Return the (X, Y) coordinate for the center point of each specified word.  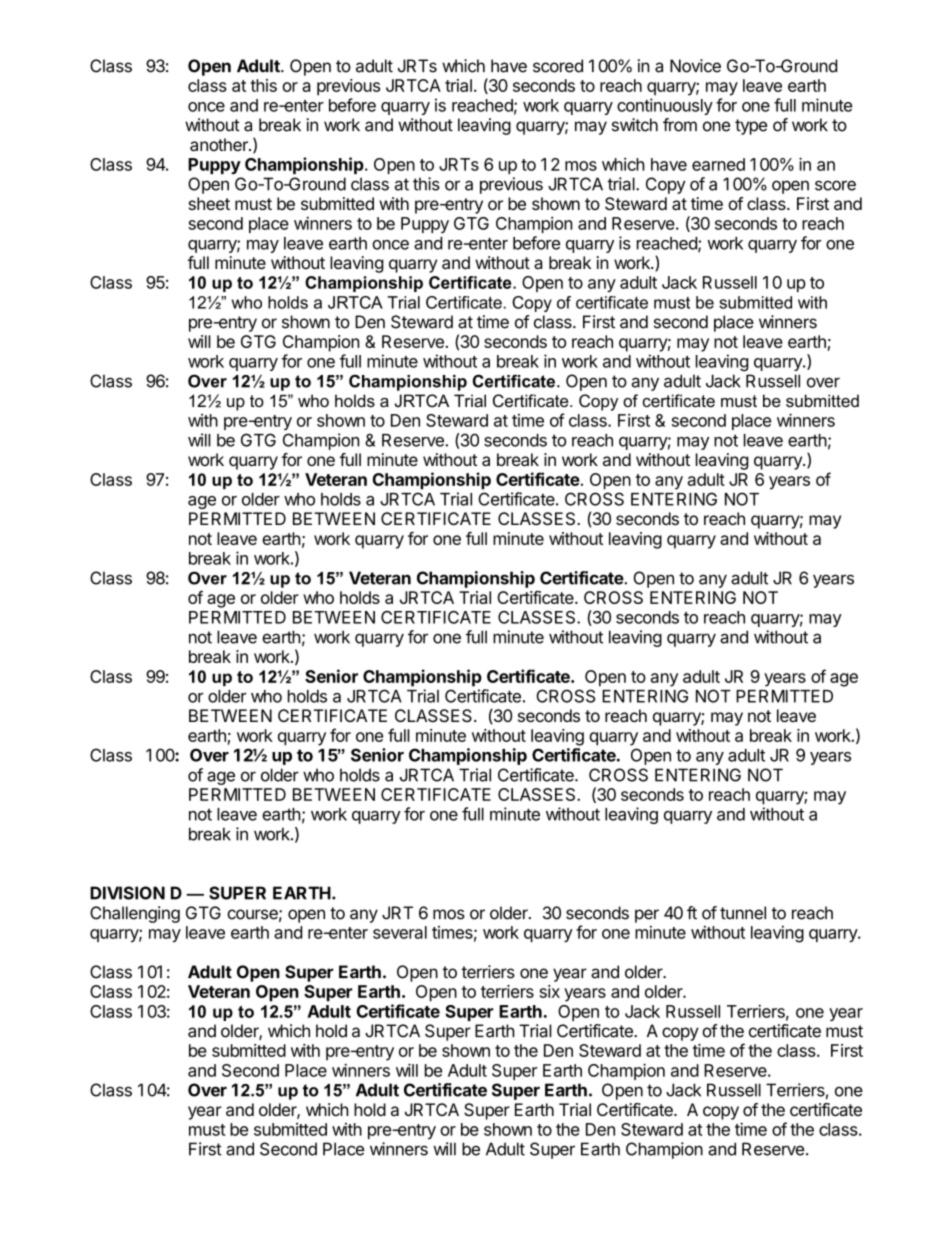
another (220, 144)
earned (718, 164)
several (400, 932)
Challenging (135, 914)
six (549, 991)
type (751, 127)
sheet (209, 203)
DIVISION (127, 893)
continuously (665, 106)
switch (635, 125)
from (680, 125)
